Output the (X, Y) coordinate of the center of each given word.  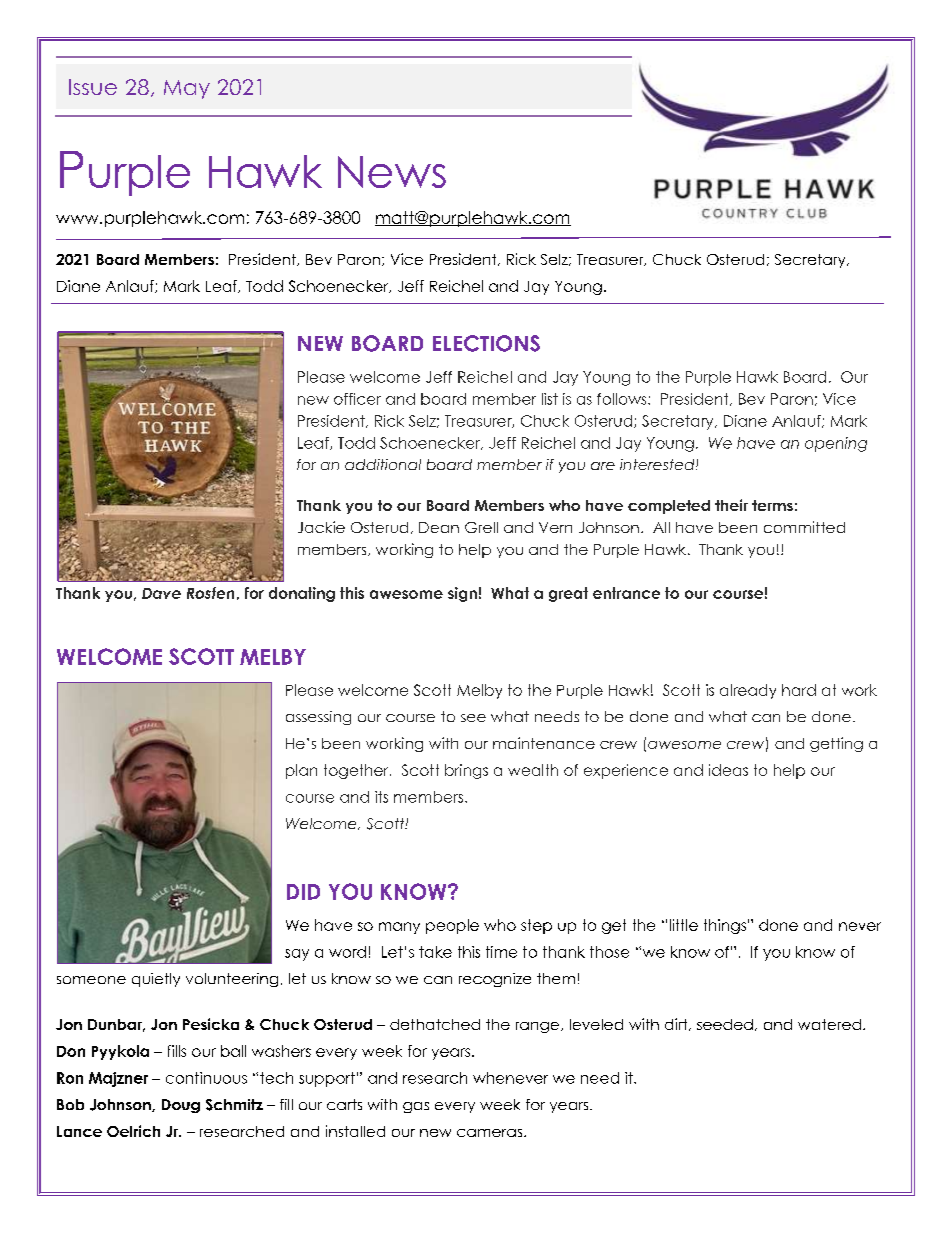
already (748, 691)
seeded (725, 1024)
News (392, 172)
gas (416, 1107)
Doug (181, 1106)
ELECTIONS (486, 343)
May (187, 89)
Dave (161, 593)
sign (462, 594)
